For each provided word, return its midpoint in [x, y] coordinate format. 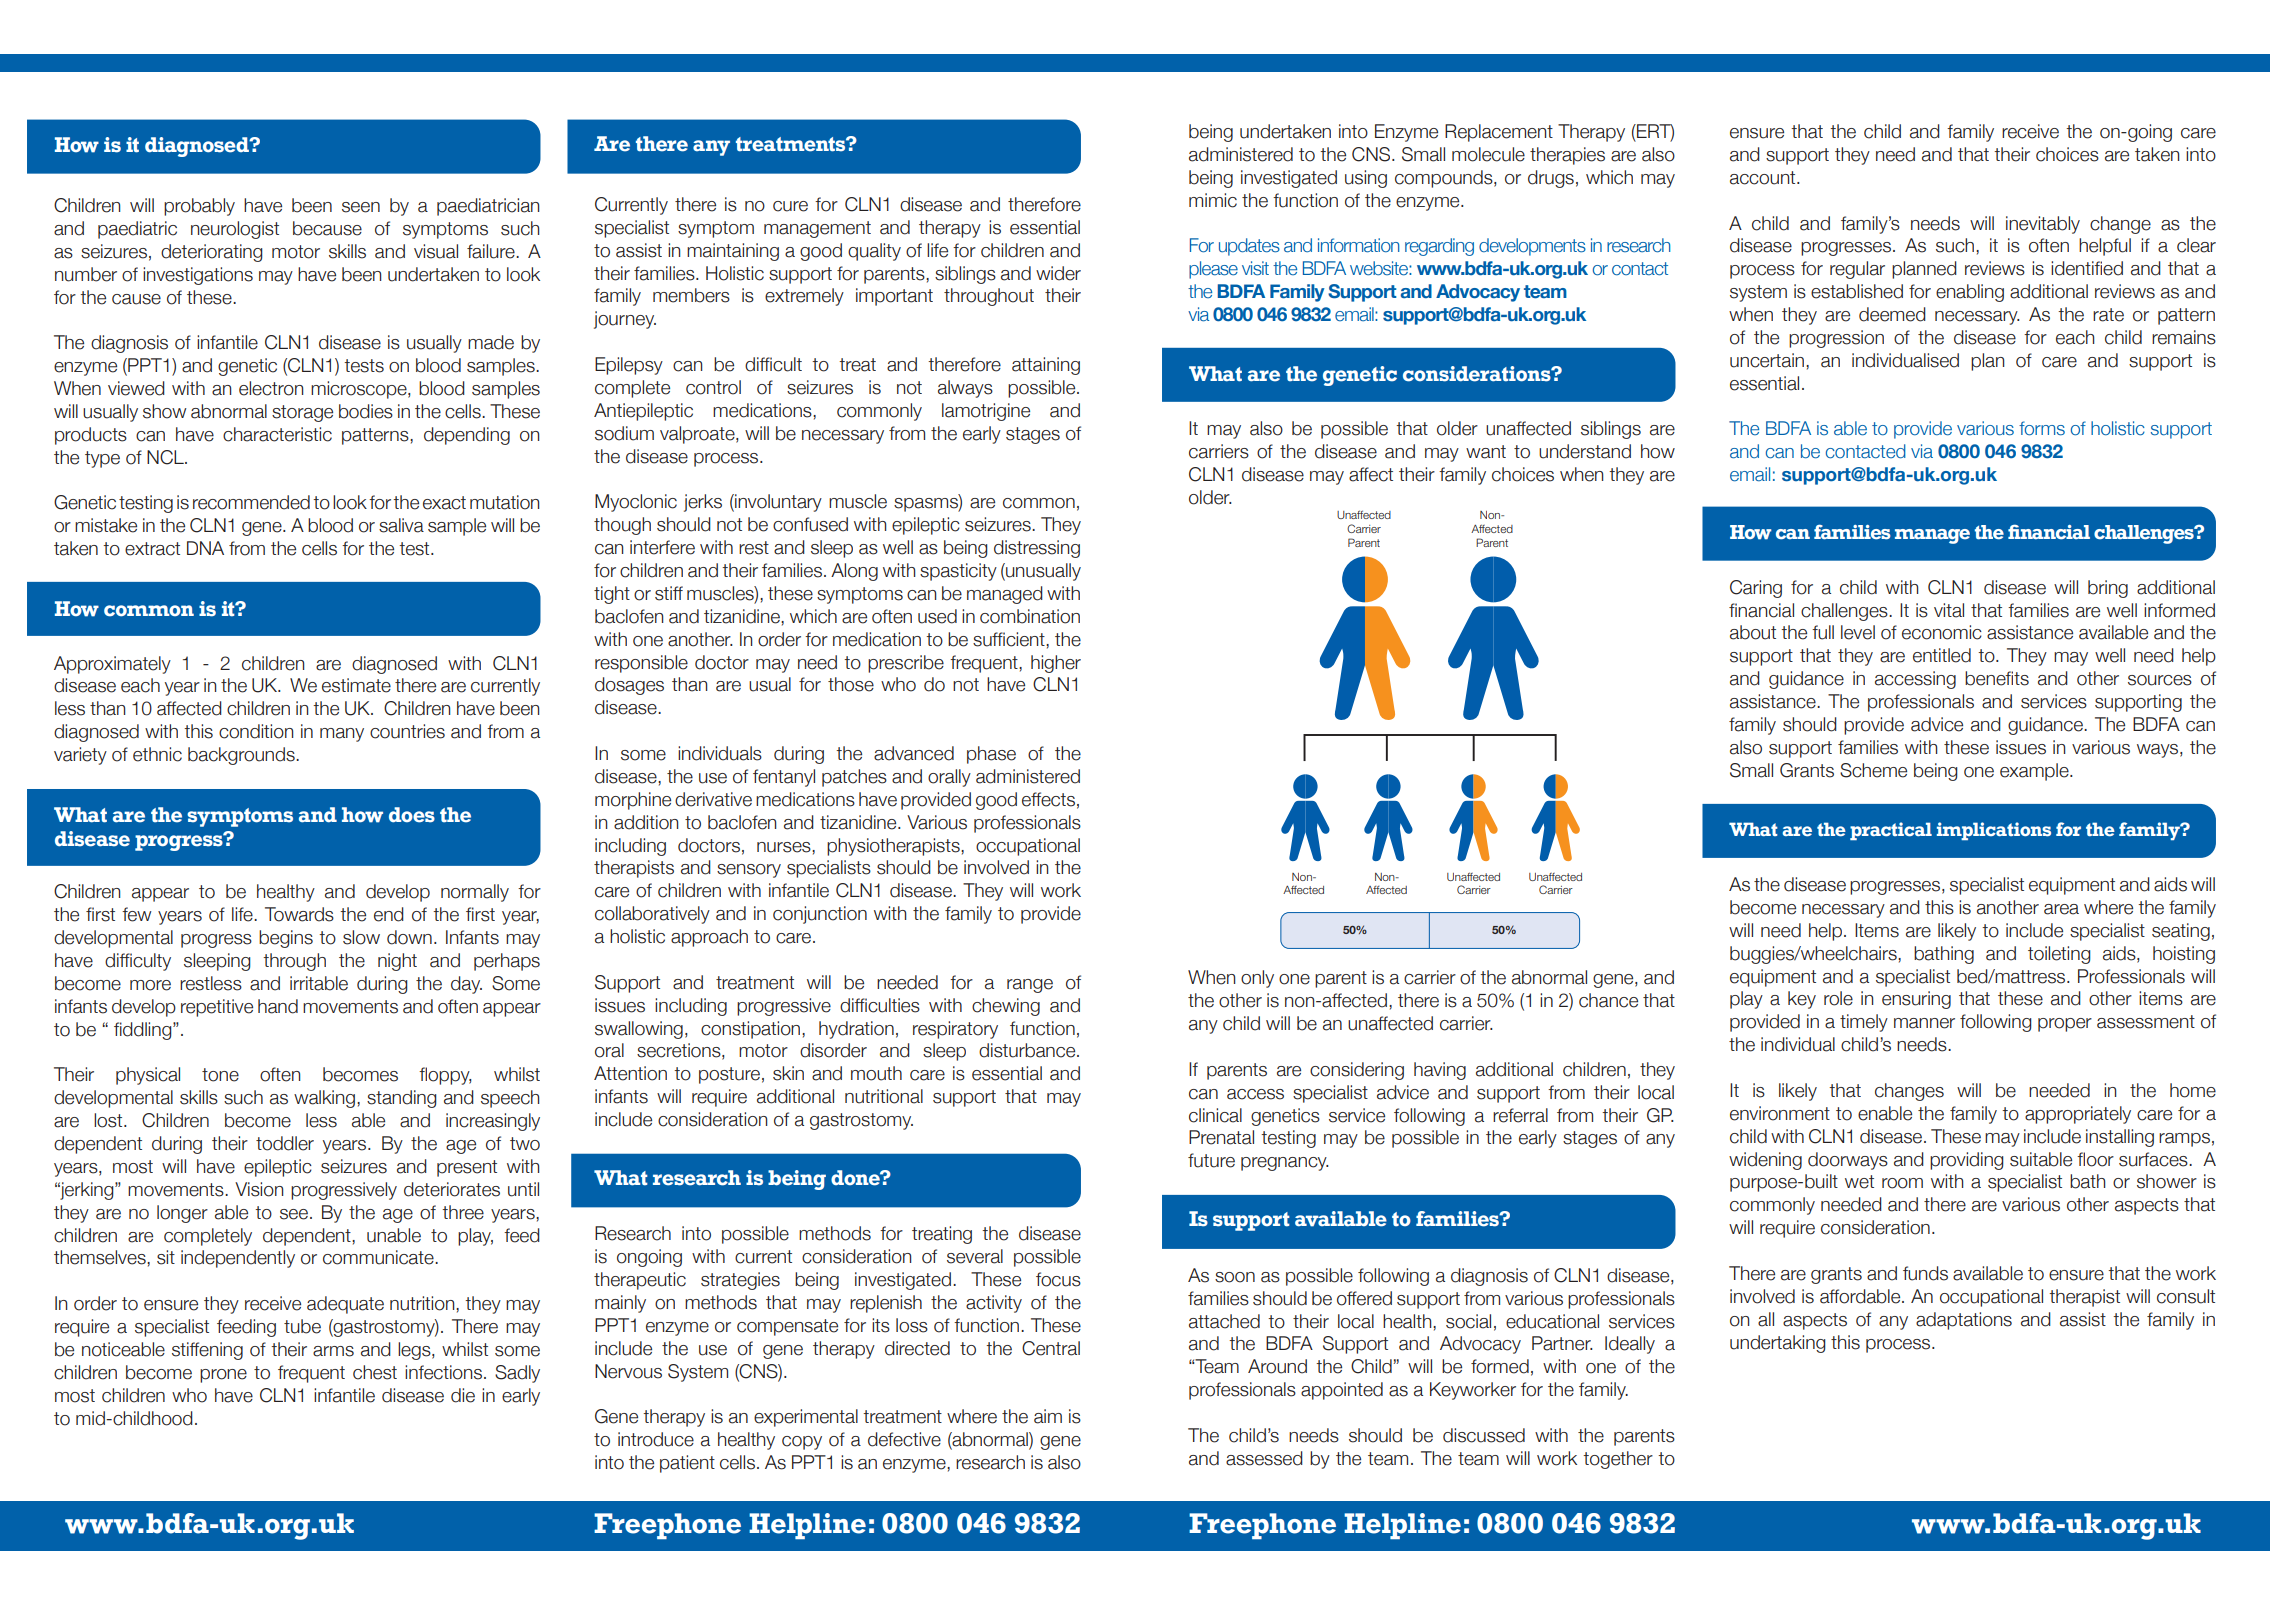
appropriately [2078, 1115]
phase [991, 755]
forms [2042, 428]
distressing [1037, 549]
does [412, 815]
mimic [1213, 200]
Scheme [1873, 770]
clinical [1215, 1115]
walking [324, 1099]
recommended [251, 502]
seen [361, 207]
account [1764, 178]
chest [375, 1372]
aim [1048, 1416]
